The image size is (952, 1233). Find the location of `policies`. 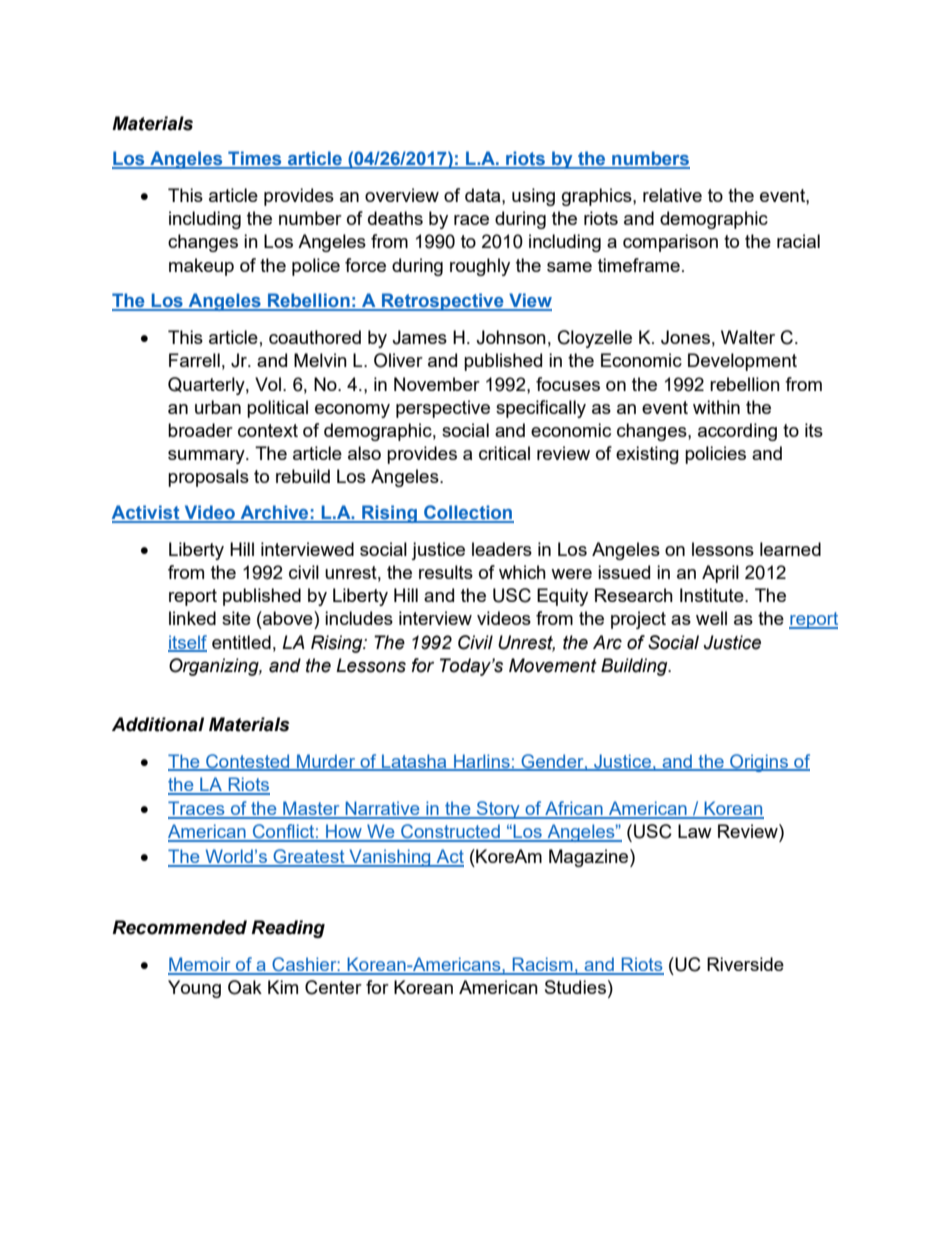

policies is located at coordinates (715, 455).
